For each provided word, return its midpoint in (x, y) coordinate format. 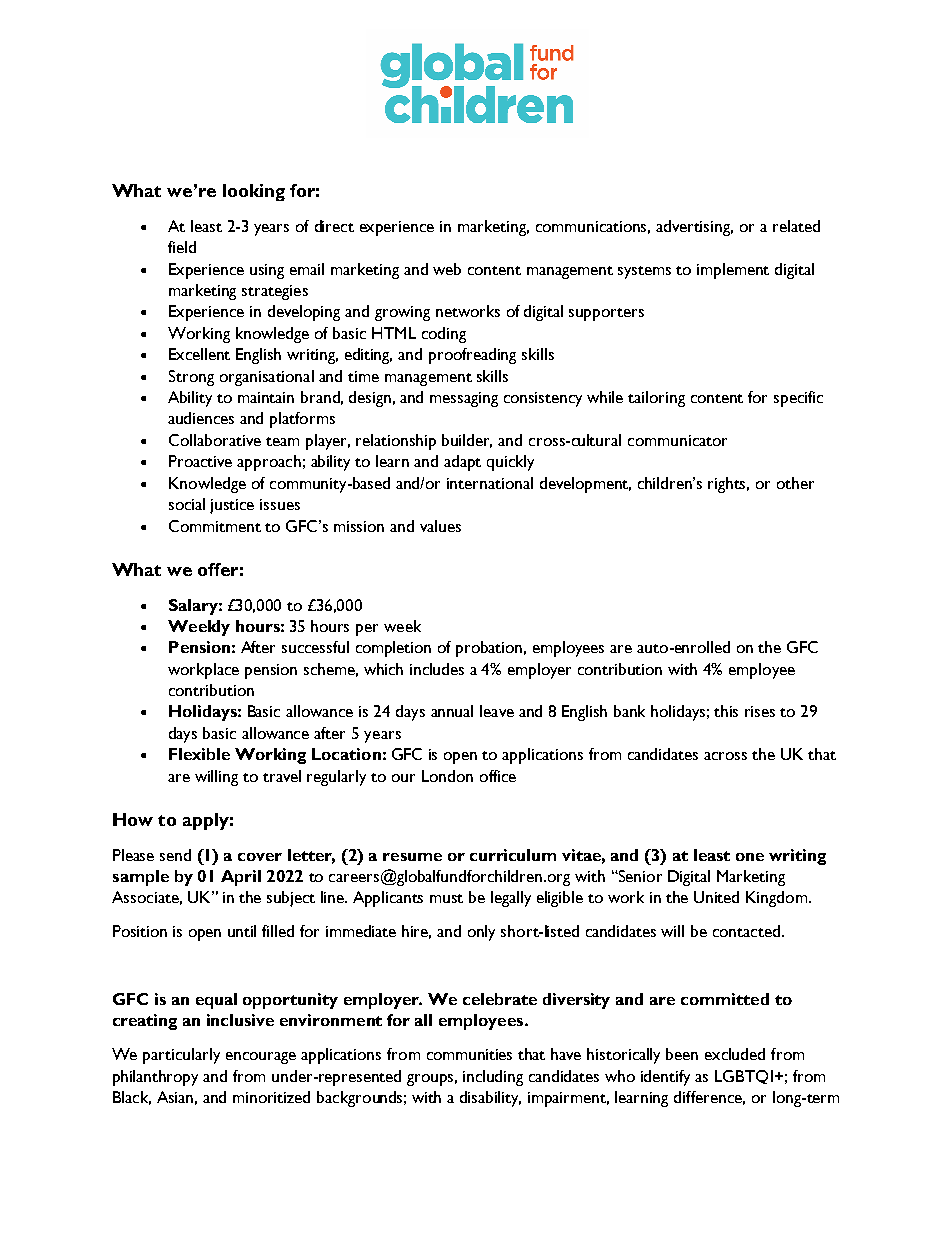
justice (232, 506)
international (490, 483)
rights (728, 485)
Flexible (199, 754)
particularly (181, 1056)
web (447, 269)
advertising (694, 228)
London (447, 776)
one (750, 857)
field (182, 247)
